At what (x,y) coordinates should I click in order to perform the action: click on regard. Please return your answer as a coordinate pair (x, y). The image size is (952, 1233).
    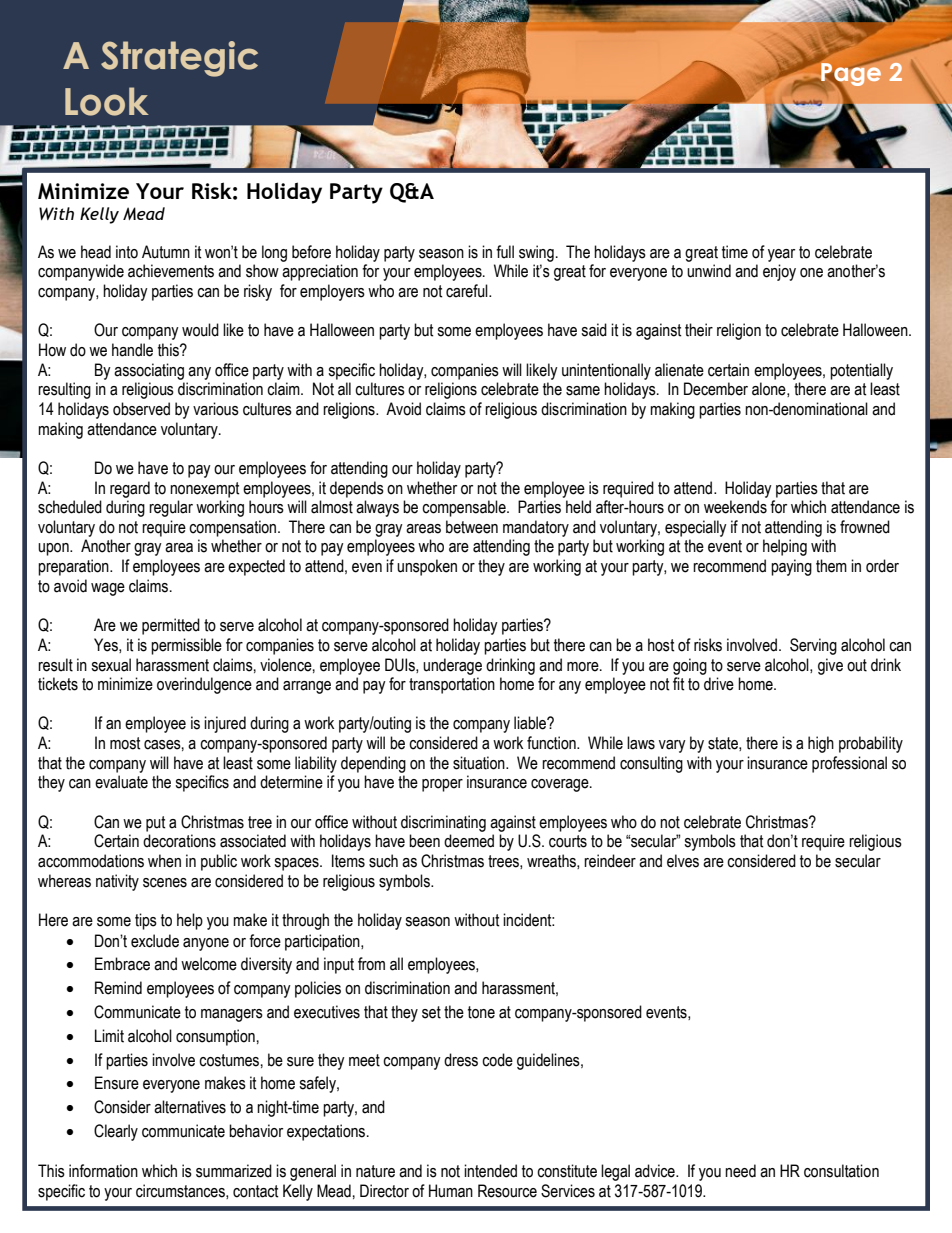
    Looking at the image, I should click on (130, 489).
